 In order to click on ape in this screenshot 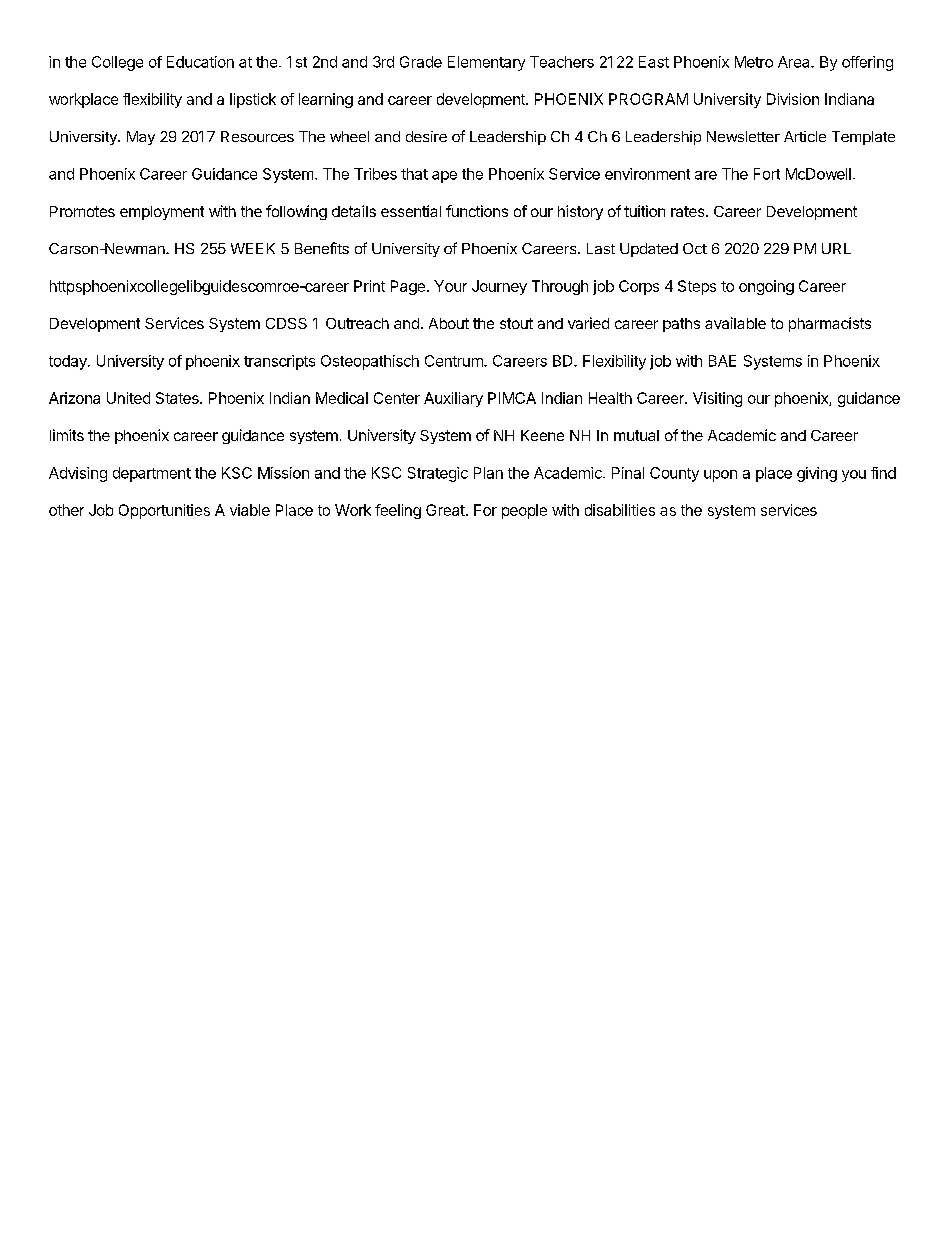, I will do `click(444, 177)`.
